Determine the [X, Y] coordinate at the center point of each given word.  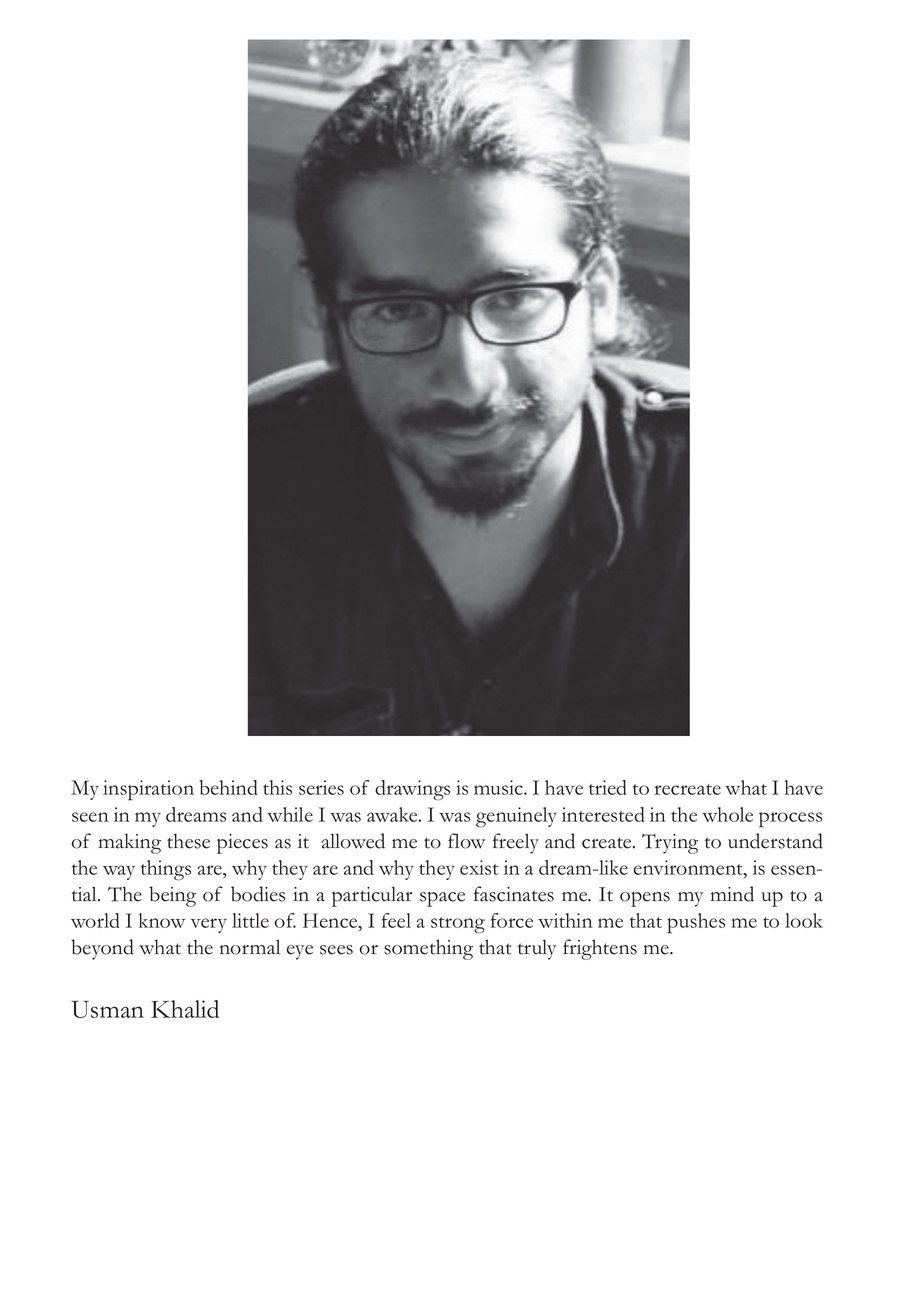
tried [608, 787]
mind [732, 894]
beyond [102, 949]
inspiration [148, 790]
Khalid [185, 1009]
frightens [600, 949]
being [172, 896]
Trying [670, 844]
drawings [412, 790]
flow [466, 841]
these [188, 841]
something [428, 949]
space [442, 899]
